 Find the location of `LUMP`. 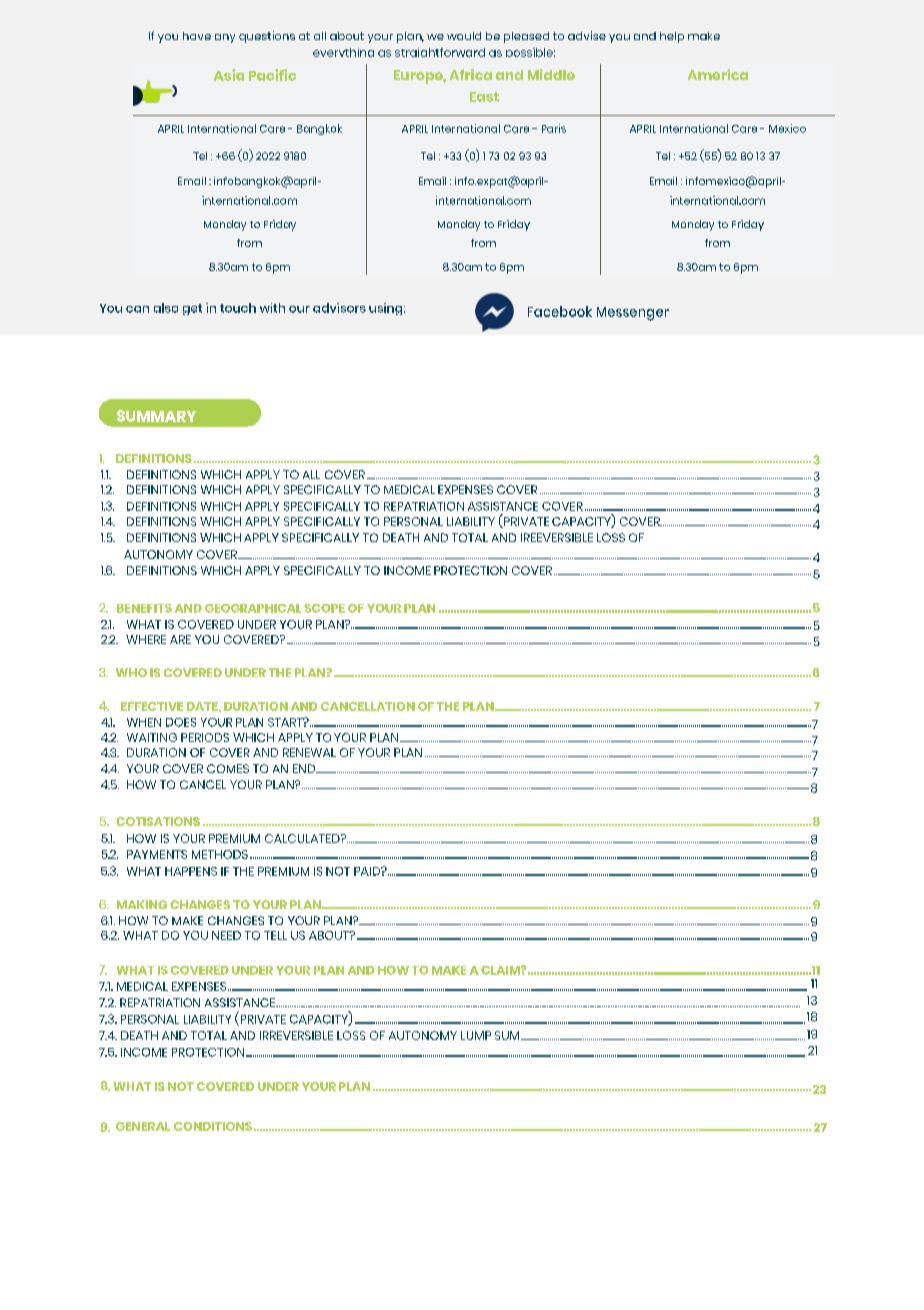

LUMP is located at coordinates (476, 1035).
